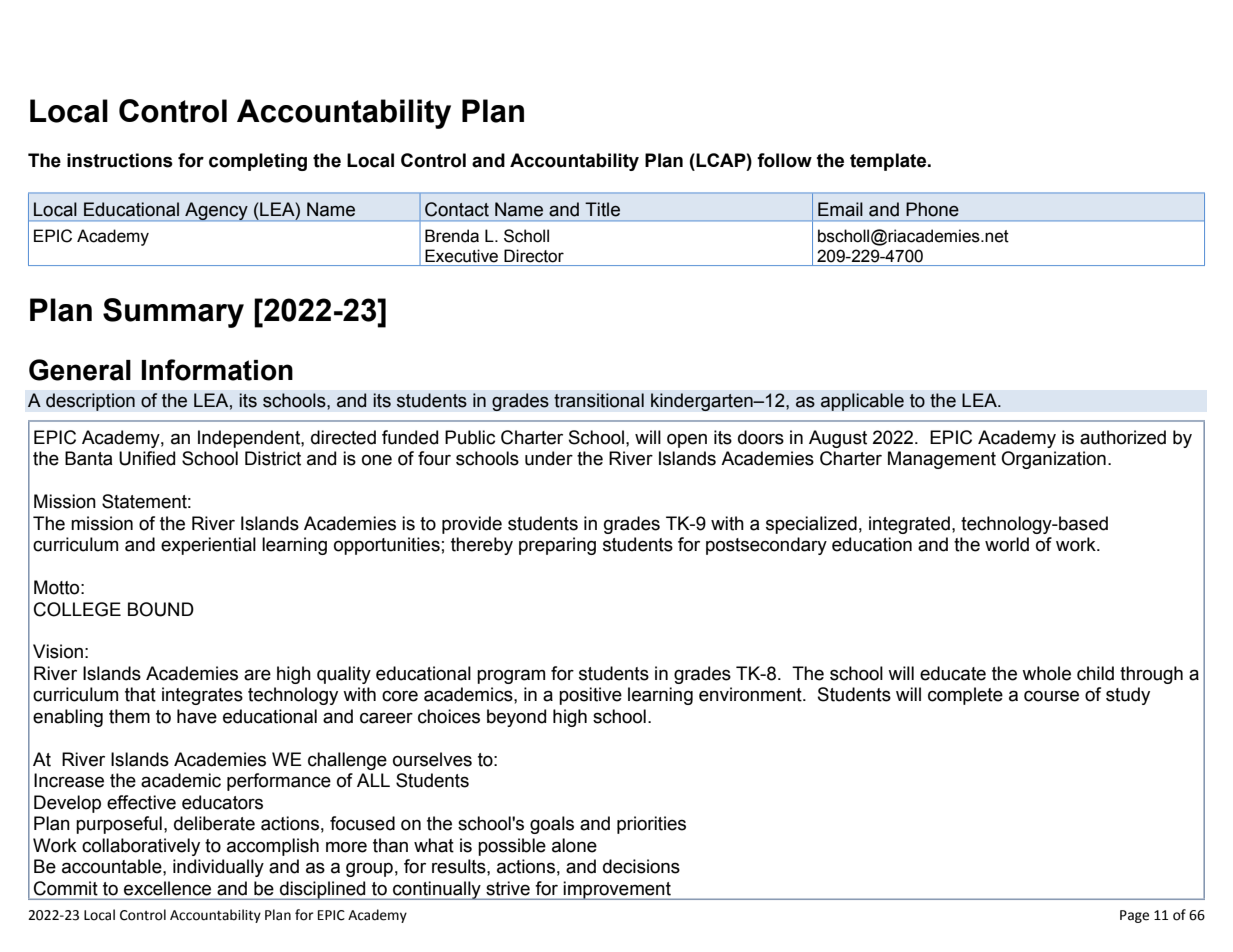 The height and width of the screenshot is (952, 1233). I want to click on experiential, so click(208, 546).
